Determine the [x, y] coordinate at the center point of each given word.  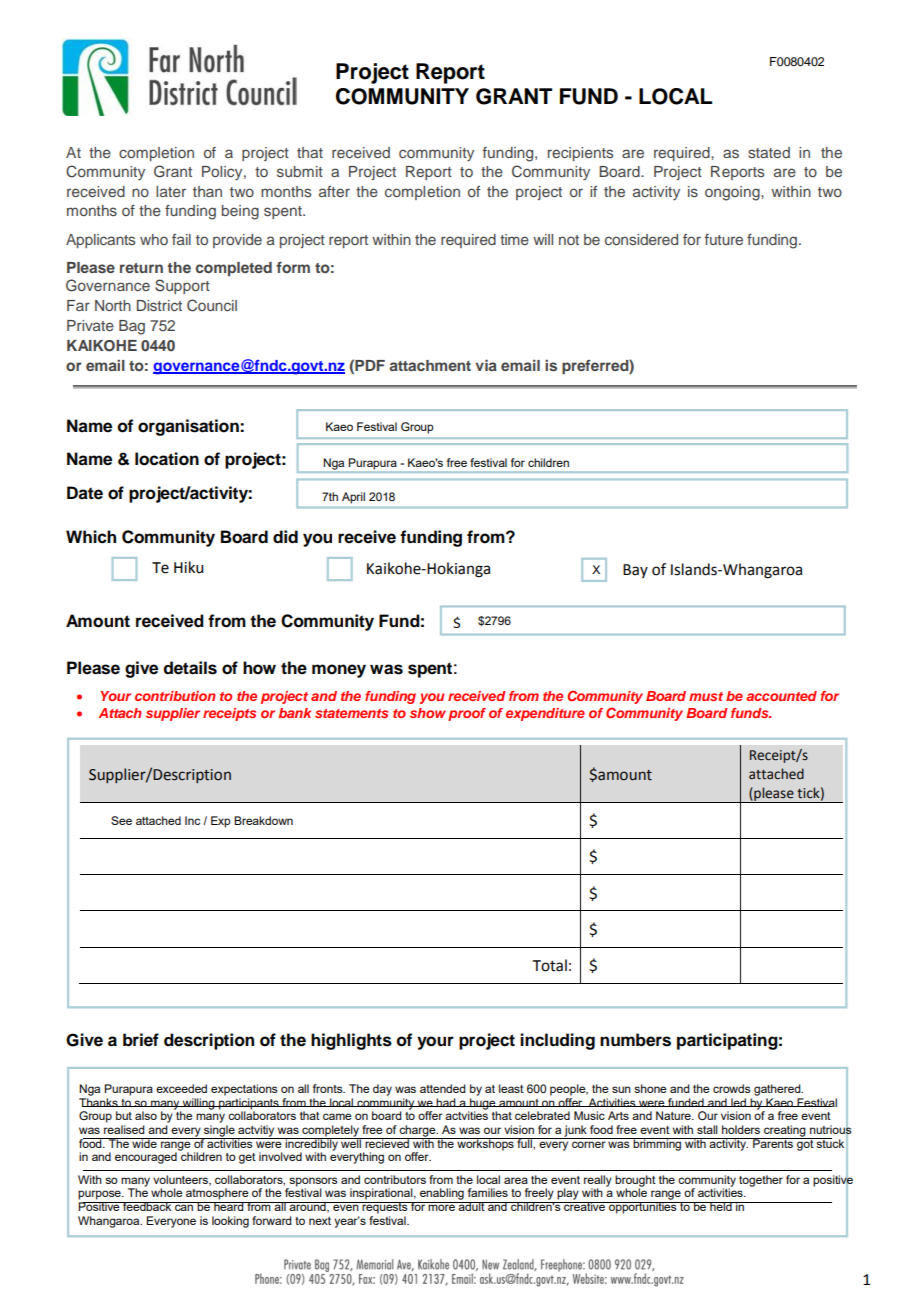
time [514, 239]
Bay [635, 571]
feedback [147, 1206]
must [706, 696]
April [353, 498]
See [121, 820]
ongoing [733, 193]
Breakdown [263, 820]
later [171, 191]
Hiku [188, 567]
